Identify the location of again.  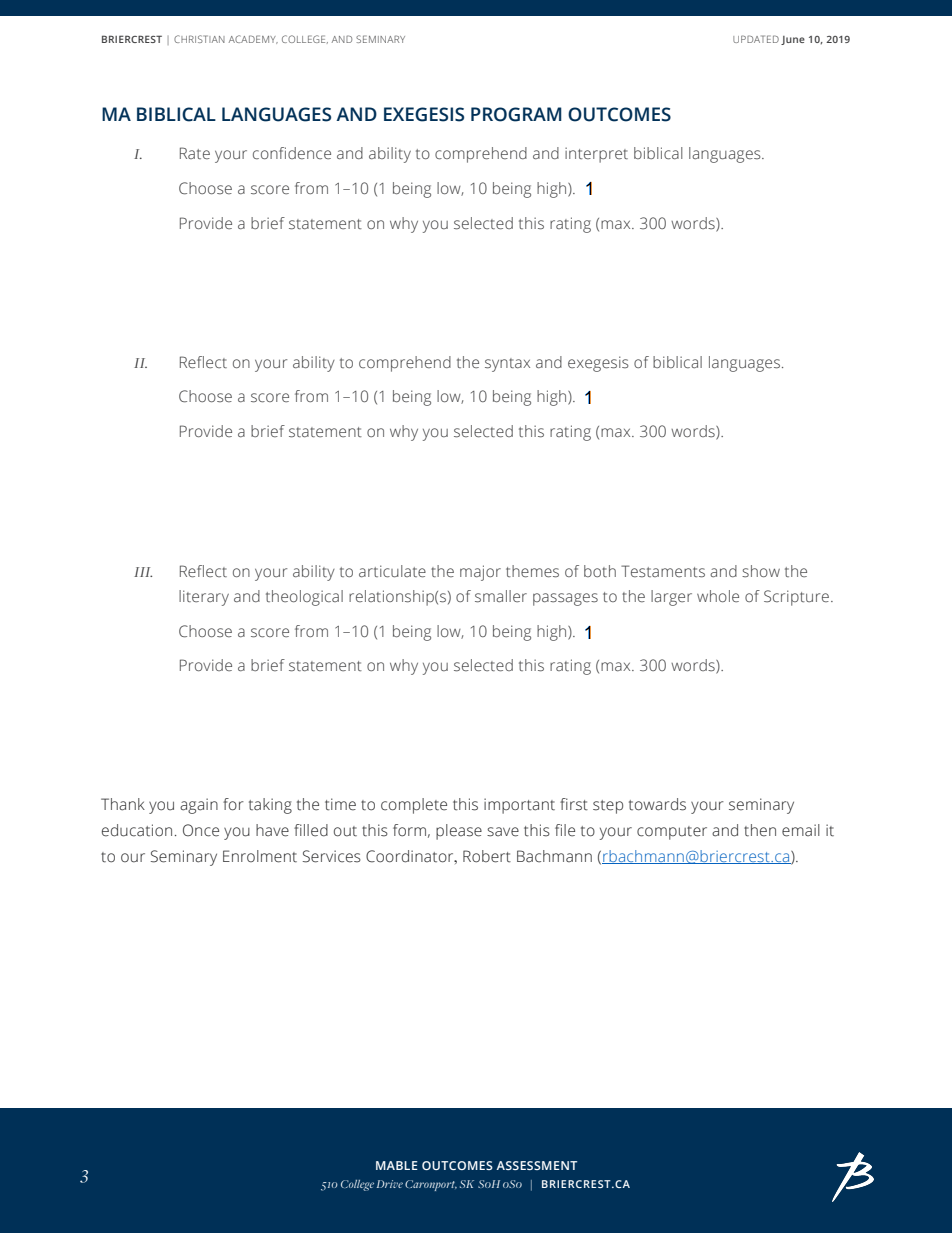
(199, 806).
